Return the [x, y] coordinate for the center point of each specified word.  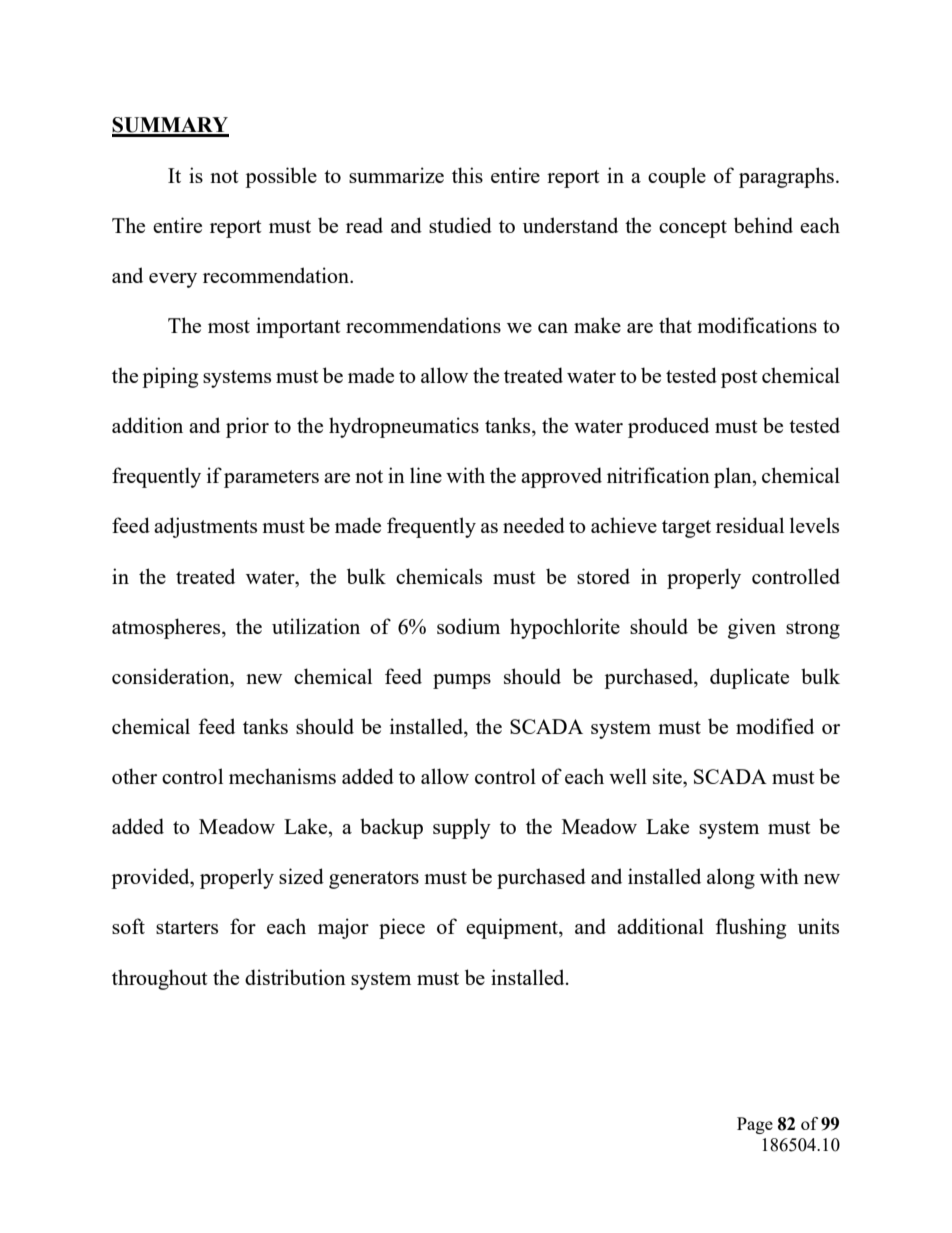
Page [755, 1125]
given [752, 628]
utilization [316, 626]
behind [763, 225]
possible [281, 177]
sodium [468, 626]
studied [460, 225]
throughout [160, 979]
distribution [295, 977]
